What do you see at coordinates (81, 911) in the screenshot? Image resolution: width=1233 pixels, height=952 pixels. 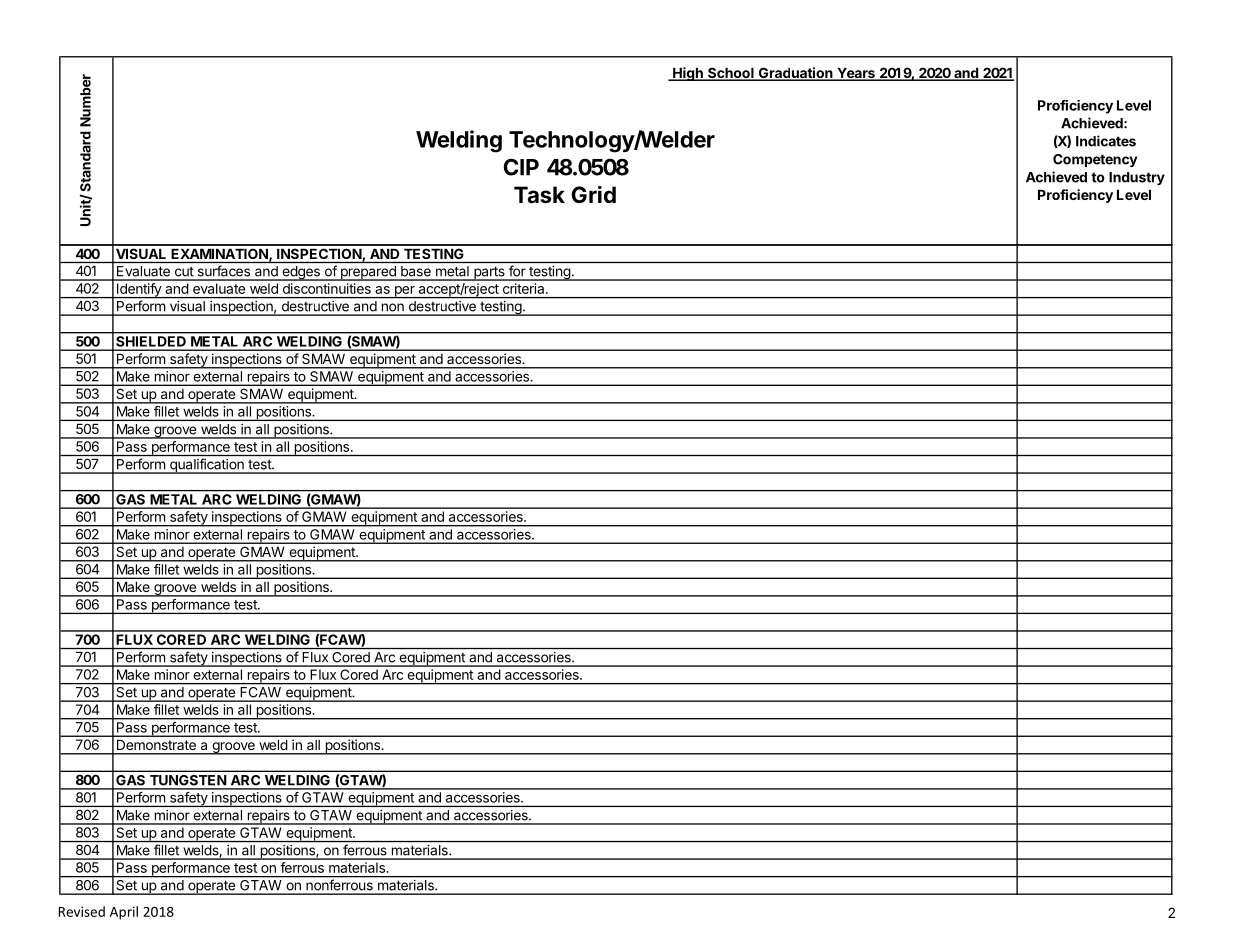 I see `Revised` at bounding box center [81, 911].
